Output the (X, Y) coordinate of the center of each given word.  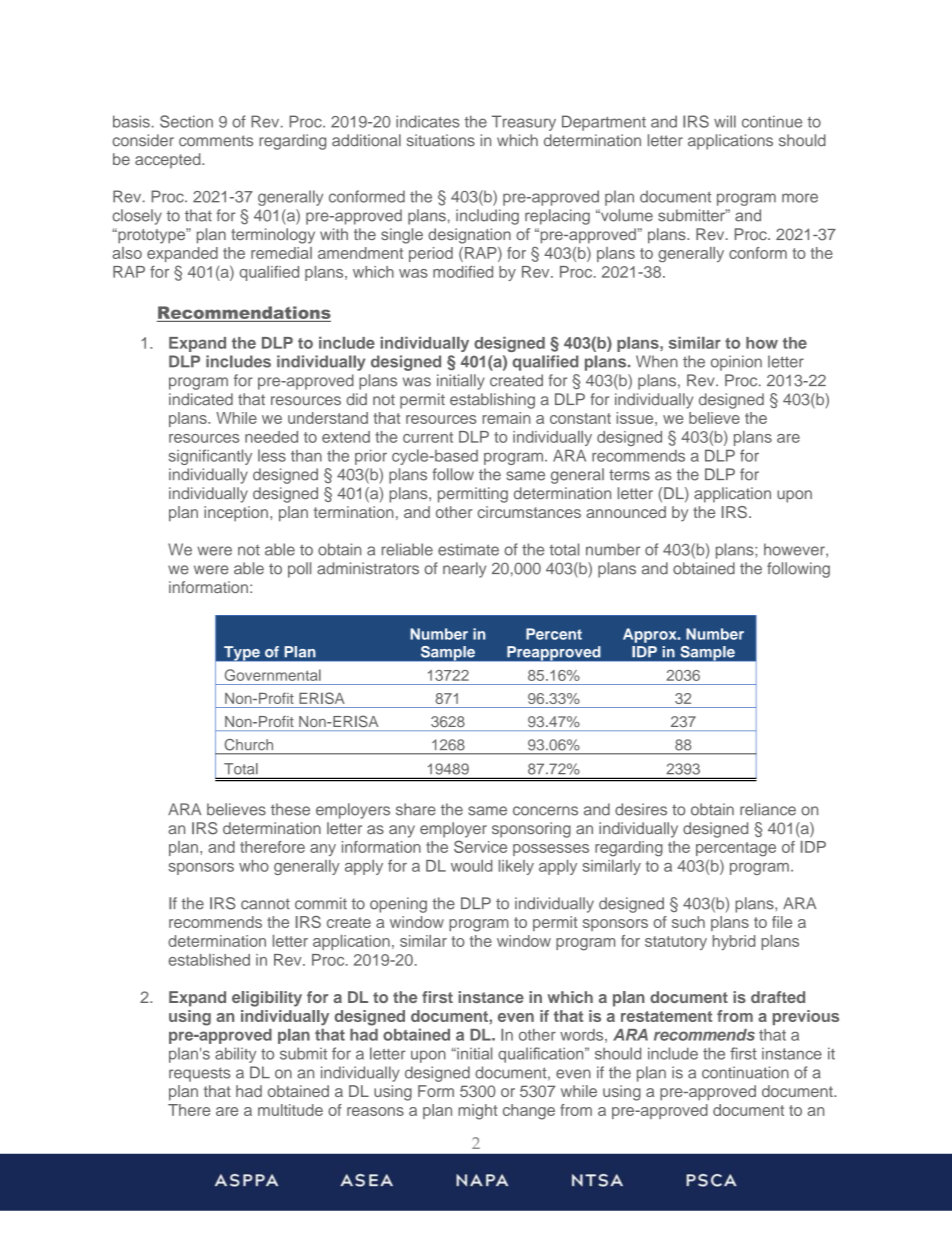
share (416, 809)
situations (441, 140)
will (725, 121)
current (428, 437)
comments (216, 141)
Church (249, 744)
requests (199, 1074)
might (477, 1112)
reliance (768, 809)
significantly (210, 457)
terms (629, 475)
